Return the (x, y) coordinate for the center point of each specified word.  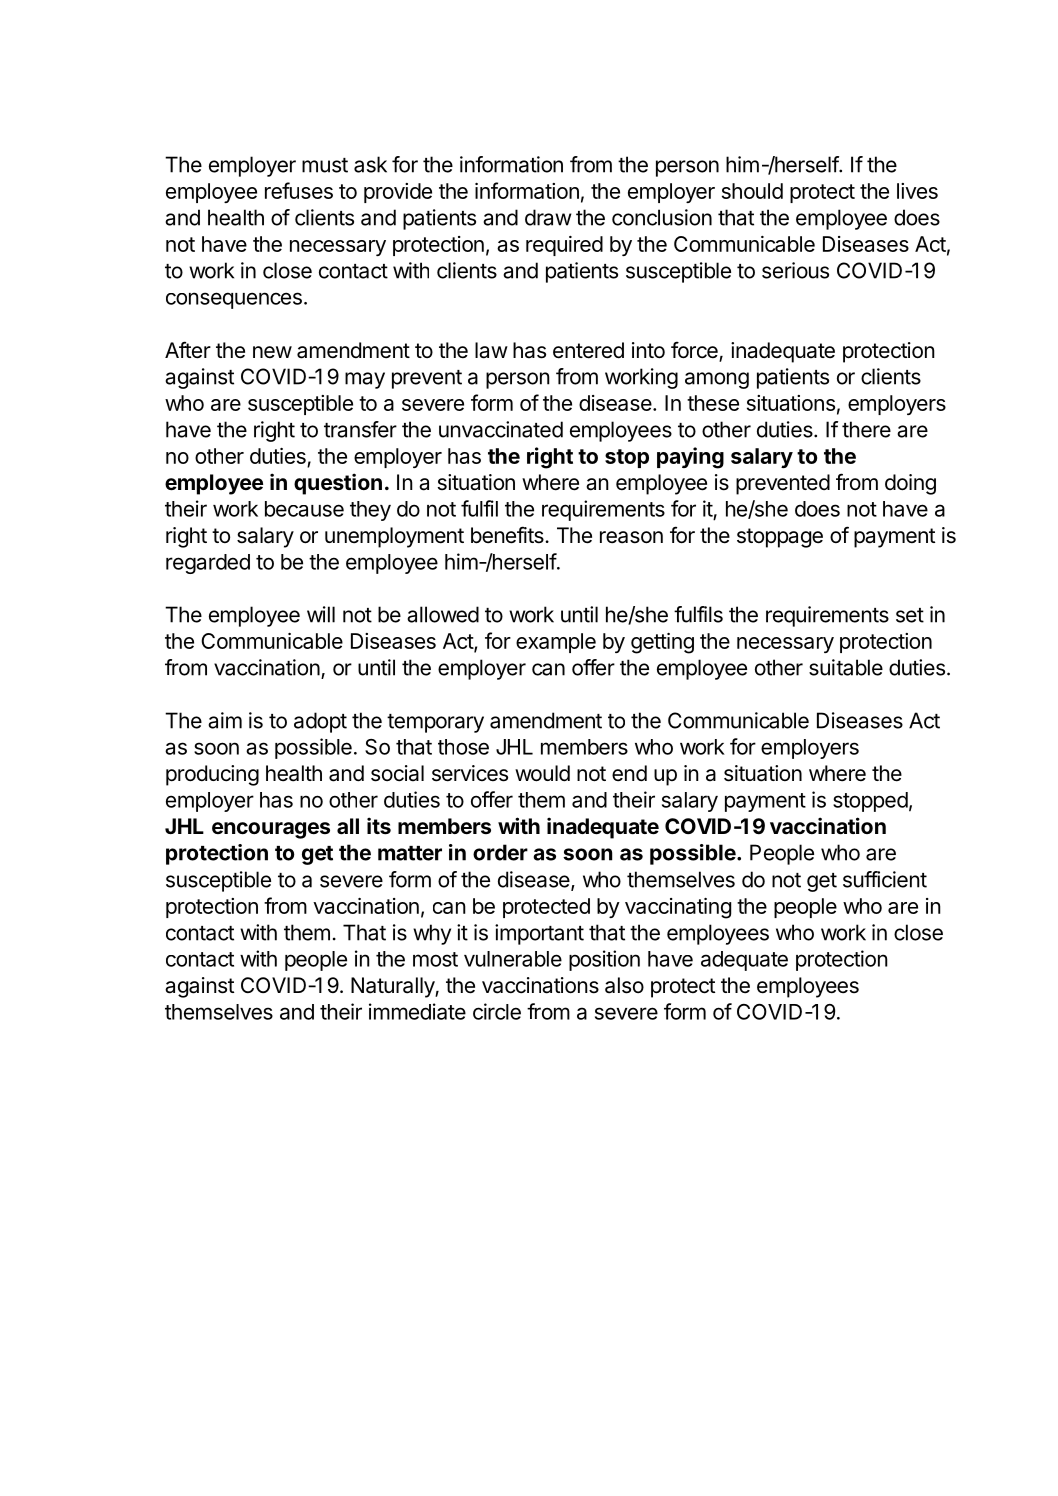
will (321, 614)
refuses (299, 190)
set (910, 615)
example (556, 643)
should (752, 191)
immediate (417, 1011)
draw (548, 217)
